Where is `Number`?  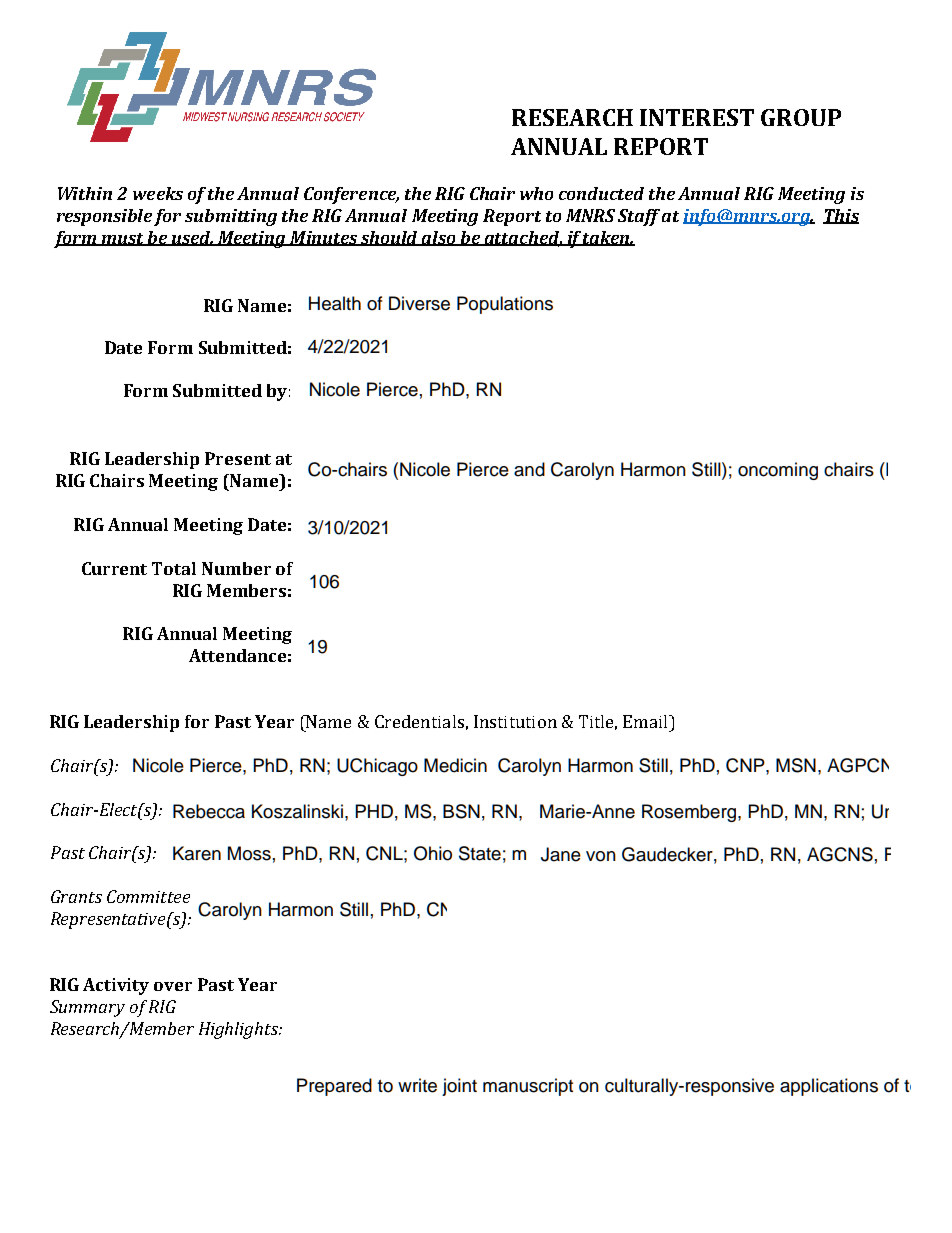
Number is located at coordinates (236, 568).
